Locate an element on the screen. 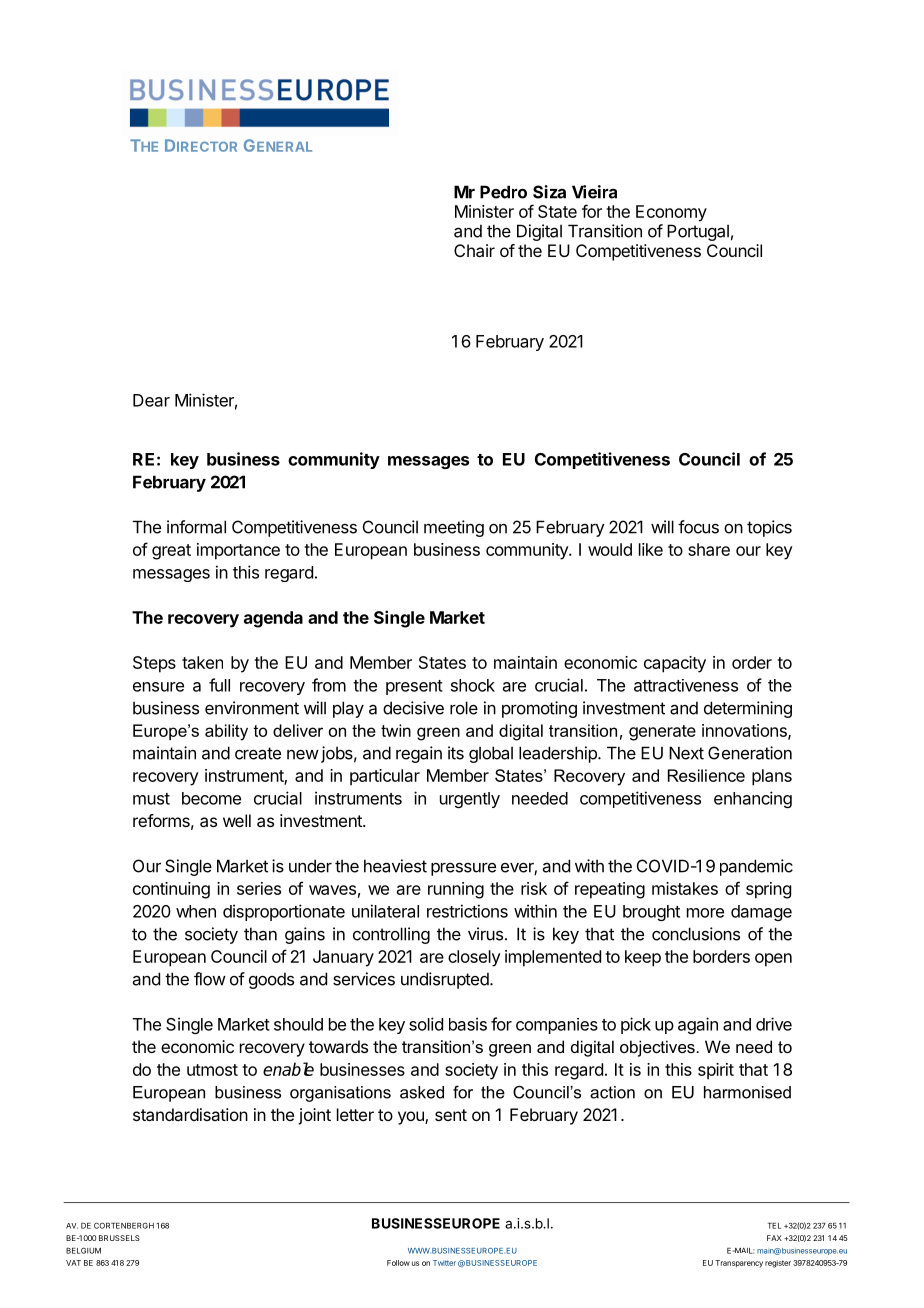 Image resolution: width=924 pixels, height=1308 pixels. meeting is located at coordinates (454, 528).
